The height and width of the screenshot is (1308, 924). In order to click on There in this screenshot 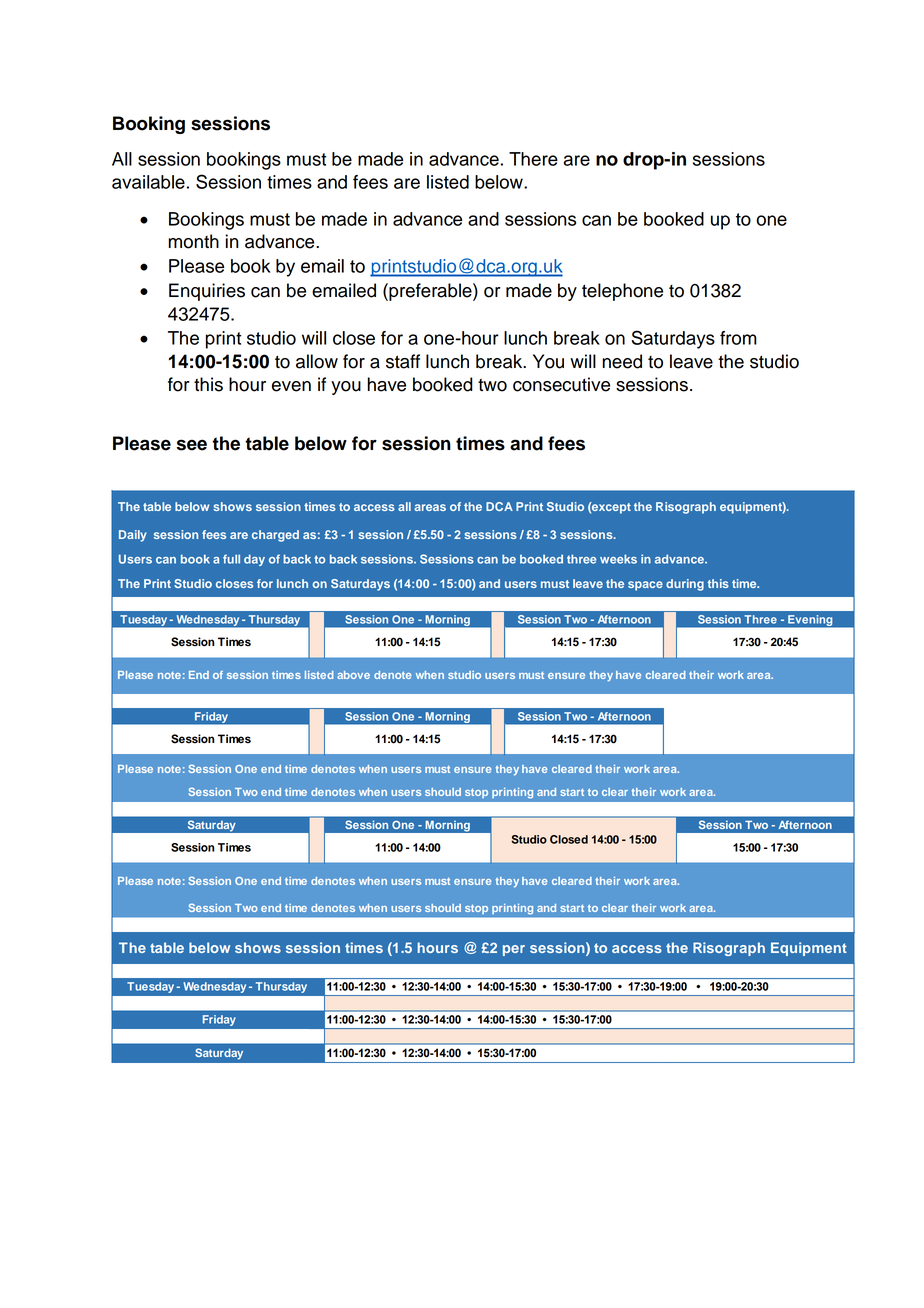, I will do `click(533, 159)`.
